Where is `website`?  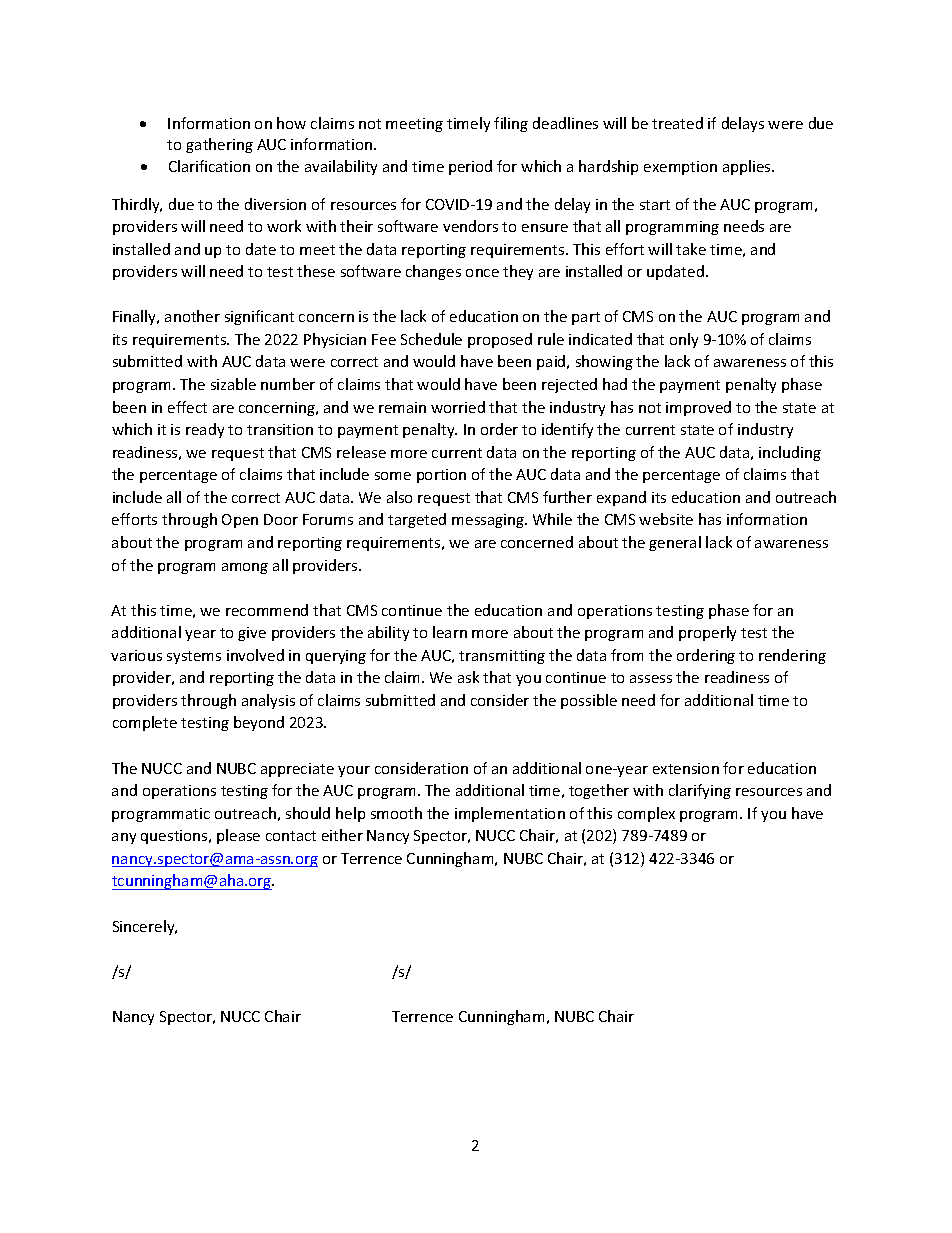 website is located at coordinates (666, 519).
